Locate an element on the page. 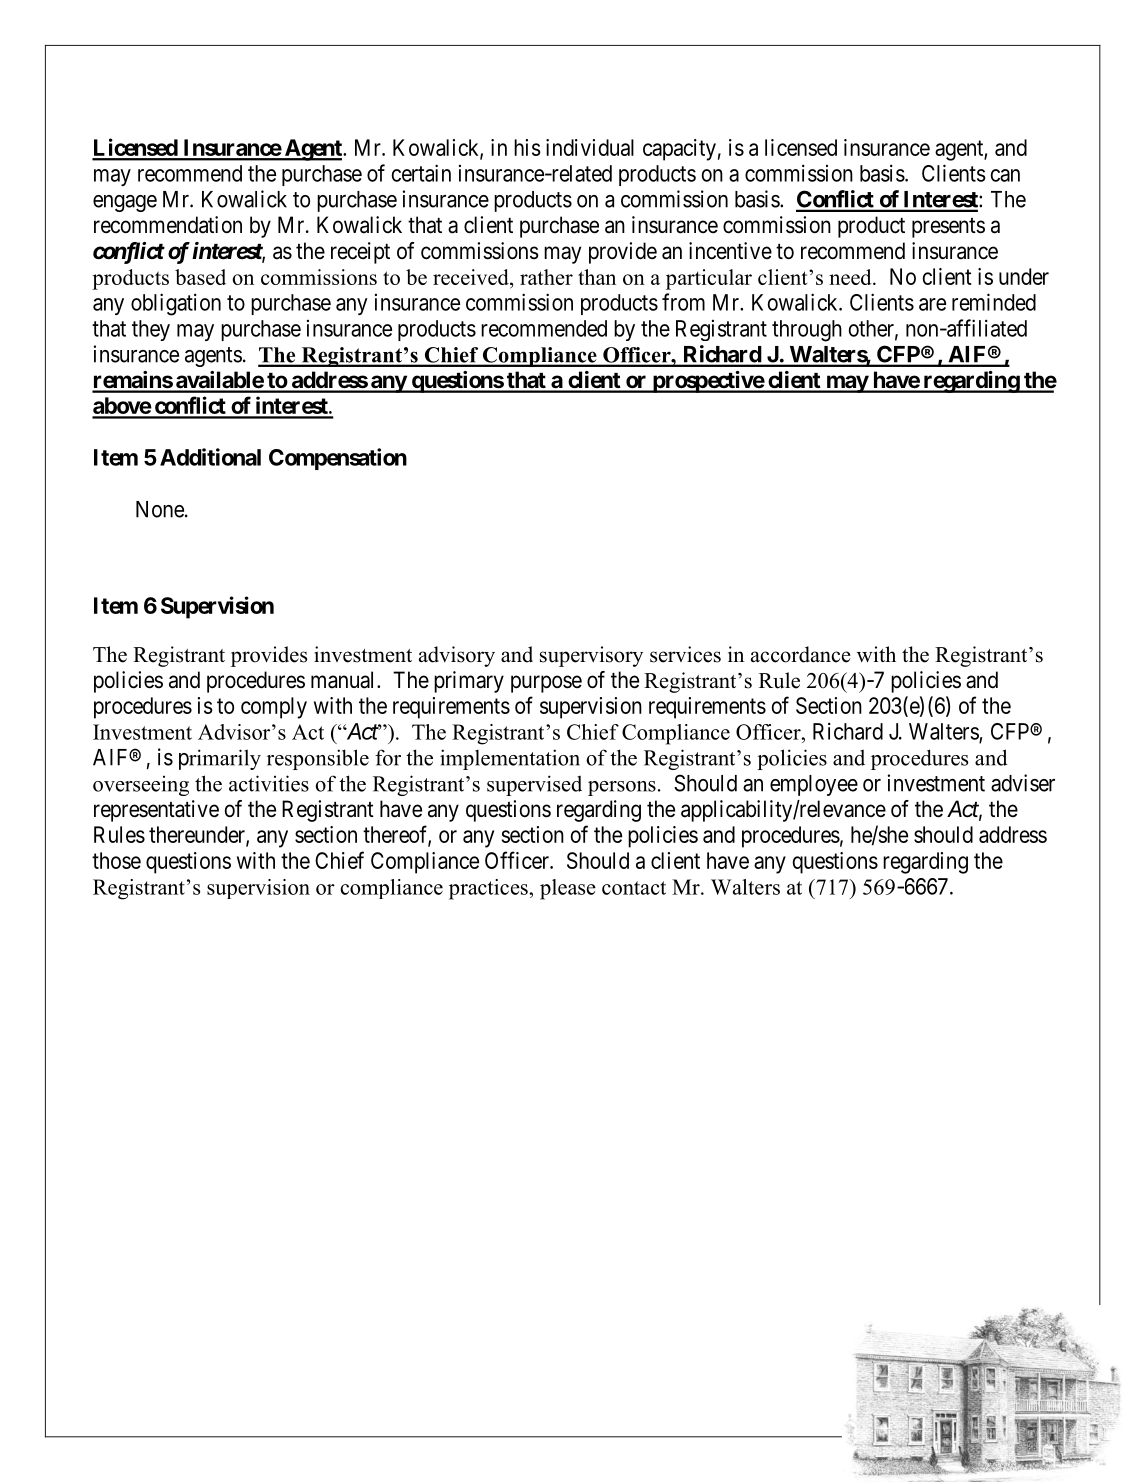 The height and width of the document is (1482, 1145). can is located at coordinates (1005, 175).
